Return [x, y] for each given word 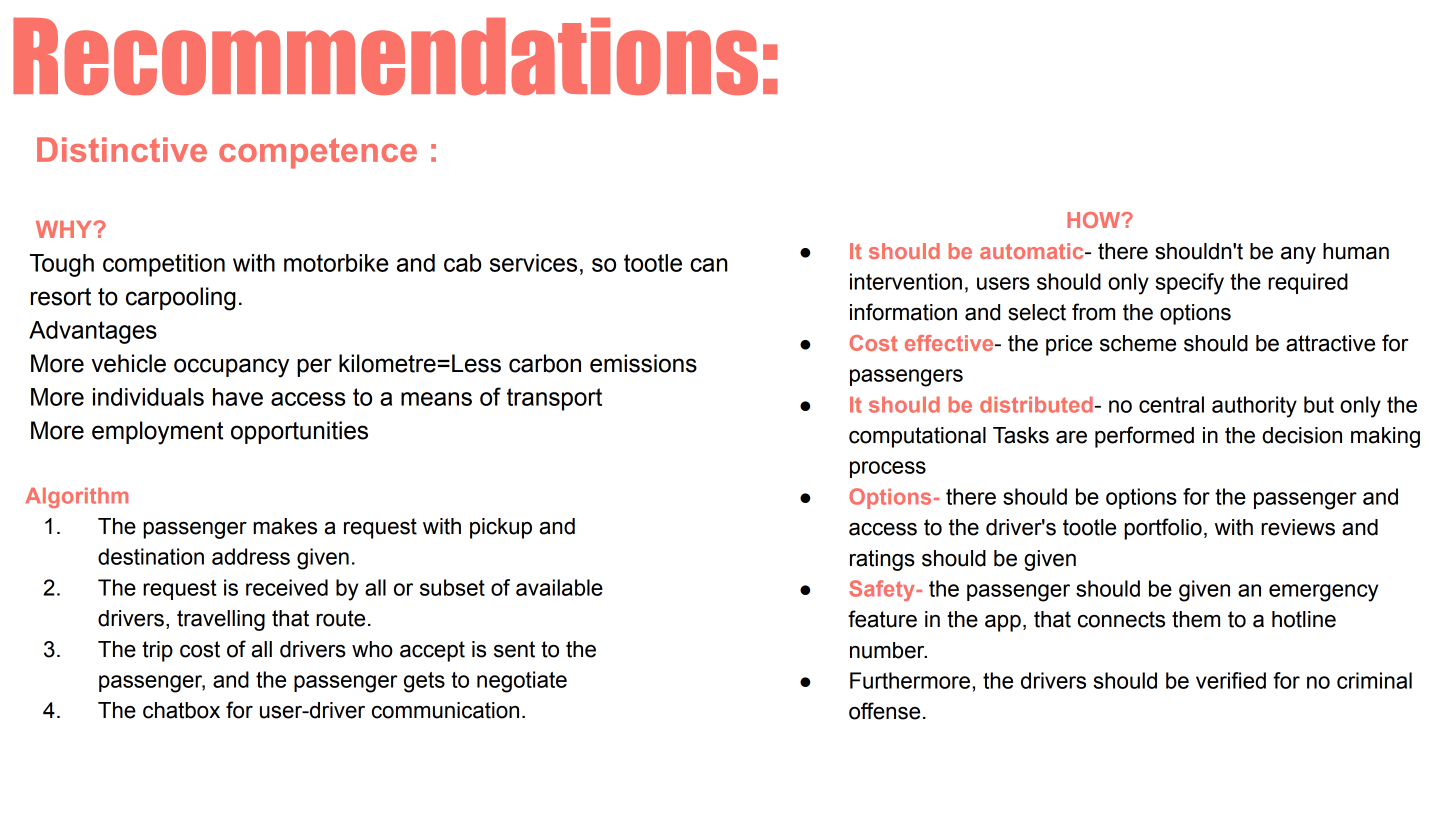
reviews [1298, 527]
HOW [1095, 220]
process [888, 469]
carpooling [181, 299]
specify [1189, 284]
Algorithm [76, 497]
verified [1231, 680]
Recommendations [385, 56]
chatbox [181, 710]
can [708, 265]
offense [884, 711]
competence [318, 153]
